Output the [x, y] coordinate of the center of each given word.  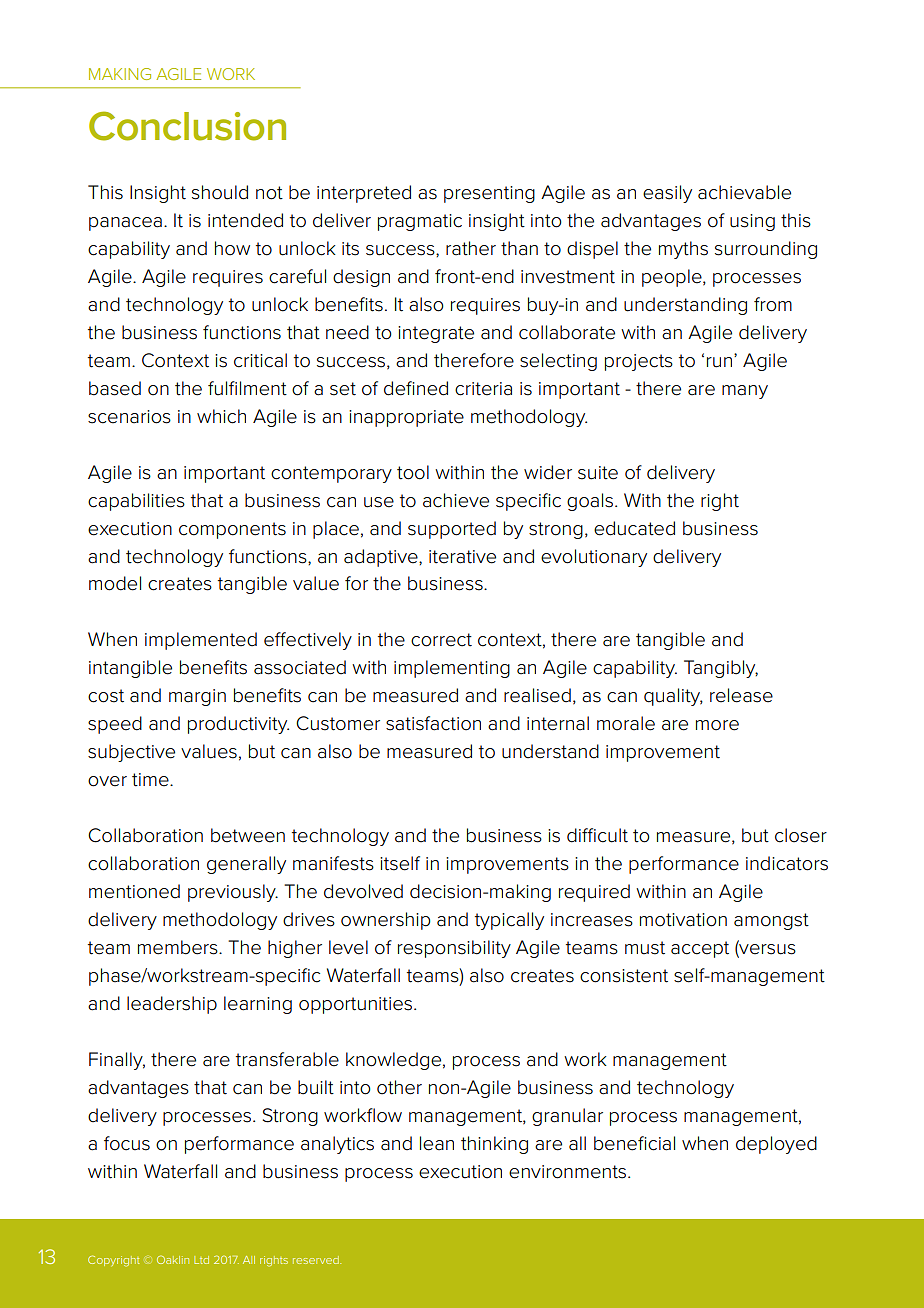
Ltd [201, 1260]
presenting [489, 194]
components [232, 530]
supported [452, 530]
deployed [776, 1145]
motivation [683, 920]
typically [509, 921]
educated [634, 528]
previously [233, 893]
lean [437, 1143]
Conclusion [187, 126]
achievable [744, 192]
